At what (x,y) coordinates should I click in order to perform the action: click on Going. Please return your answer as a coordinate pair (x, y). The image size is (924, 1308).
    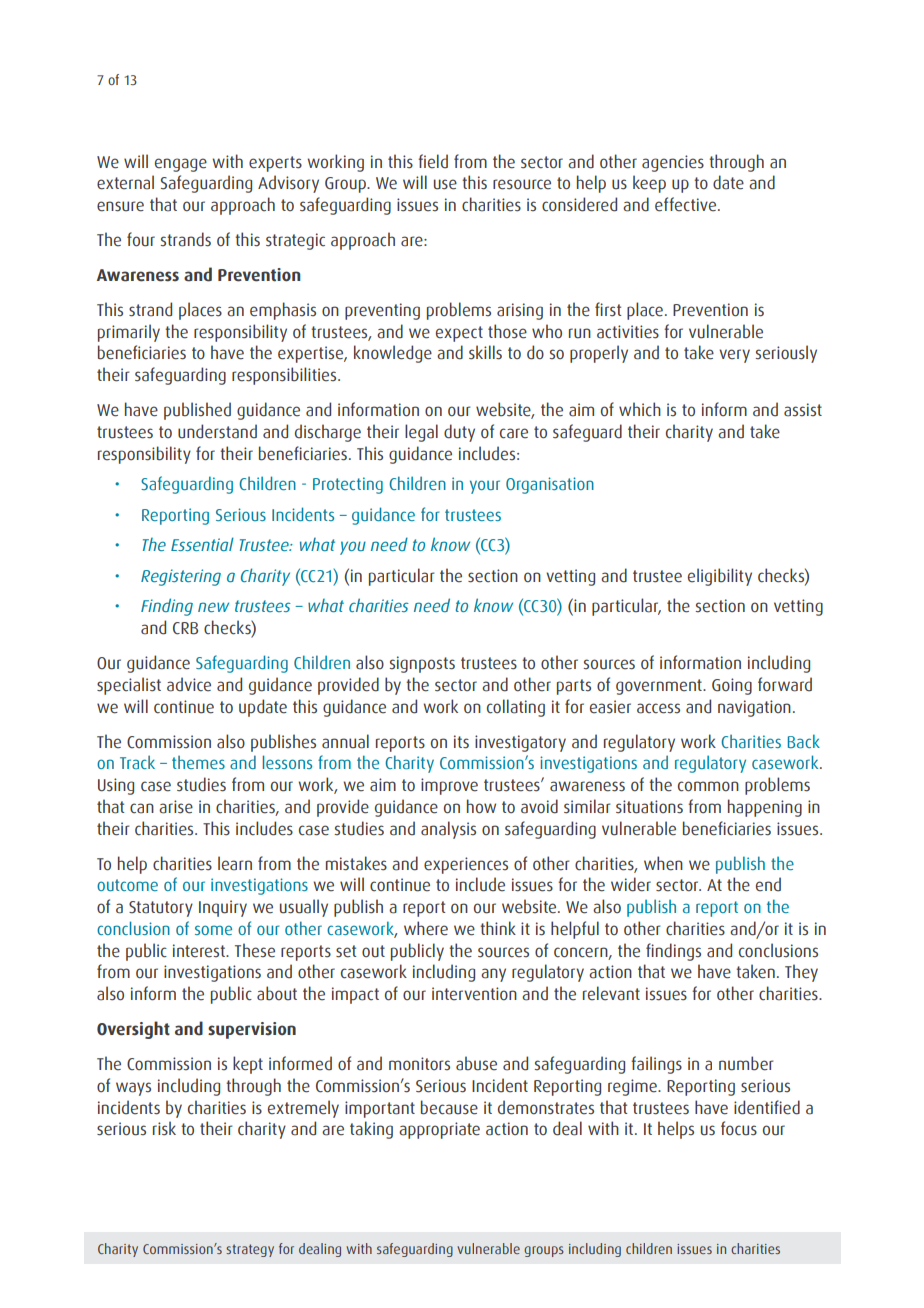
    Looking at the image, I should click on (732, 686).
